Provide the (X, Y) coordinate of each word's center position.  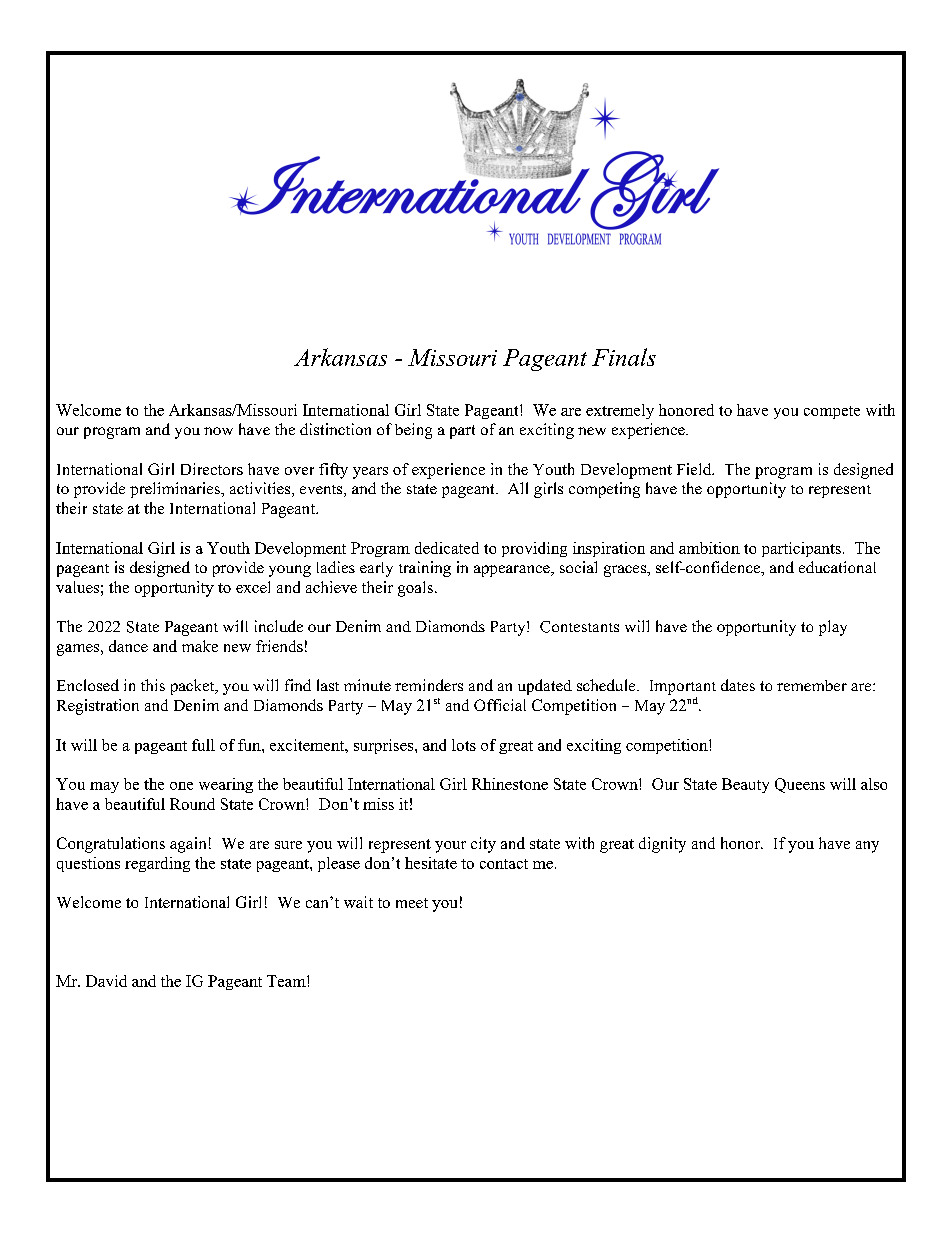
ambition (709, 548)
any (867, 847)
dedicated (447, 548)
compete (832, 412)
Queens (800, 785)
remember (812, 685)
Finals (624, 357)
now (218, 431)
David (106, 981)
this (153, 685)
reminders (429, 685)
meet (412, 903)
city (483, 845)
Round (192, 804)
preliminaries (176, 490)
